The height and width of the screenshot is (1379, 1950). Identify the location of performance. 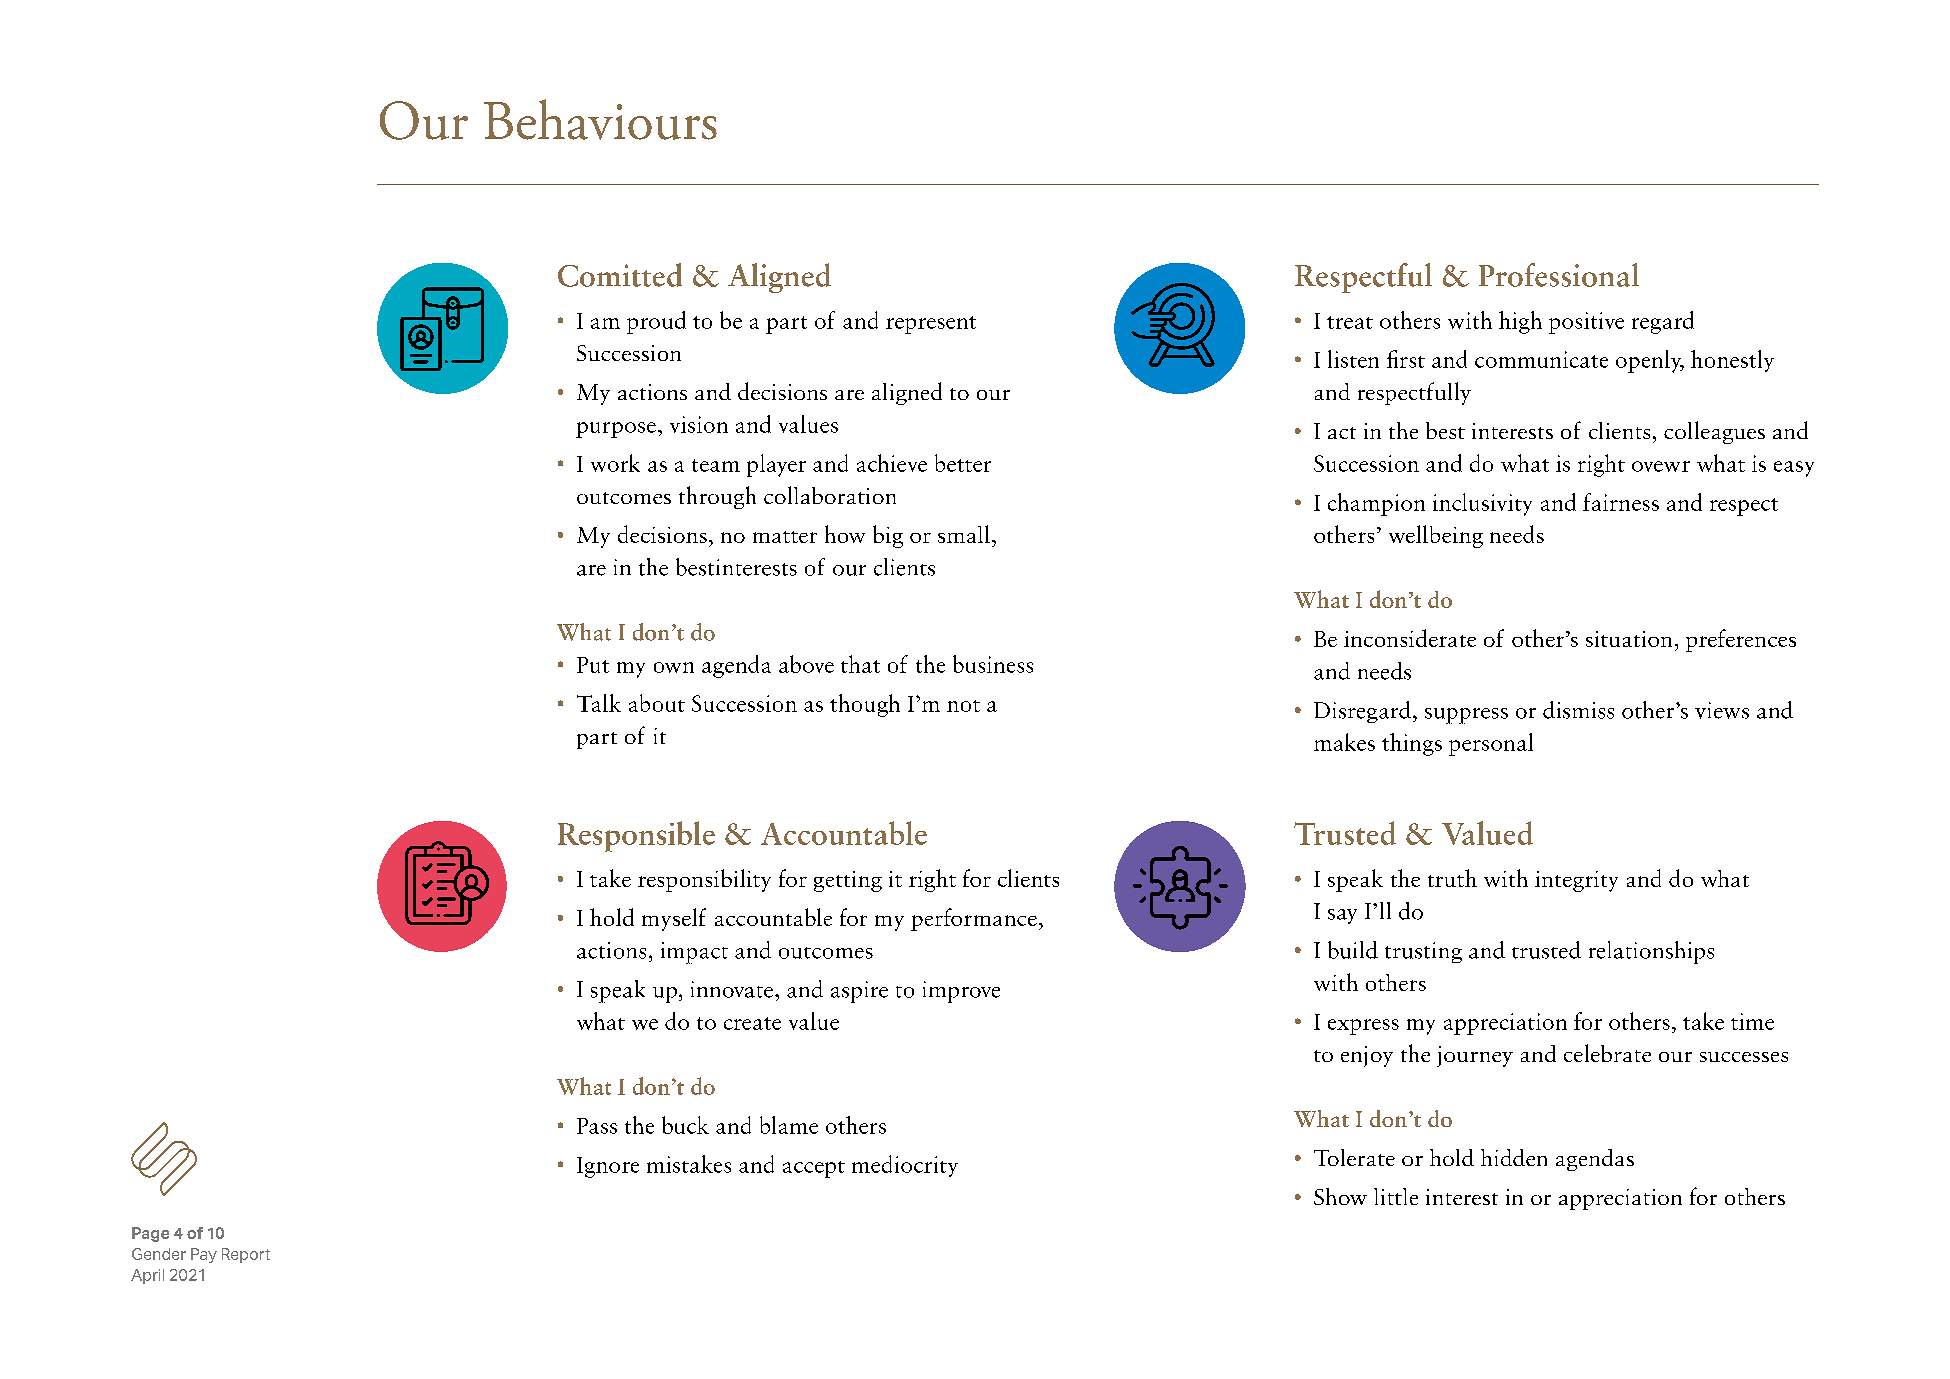
(974, 919).
